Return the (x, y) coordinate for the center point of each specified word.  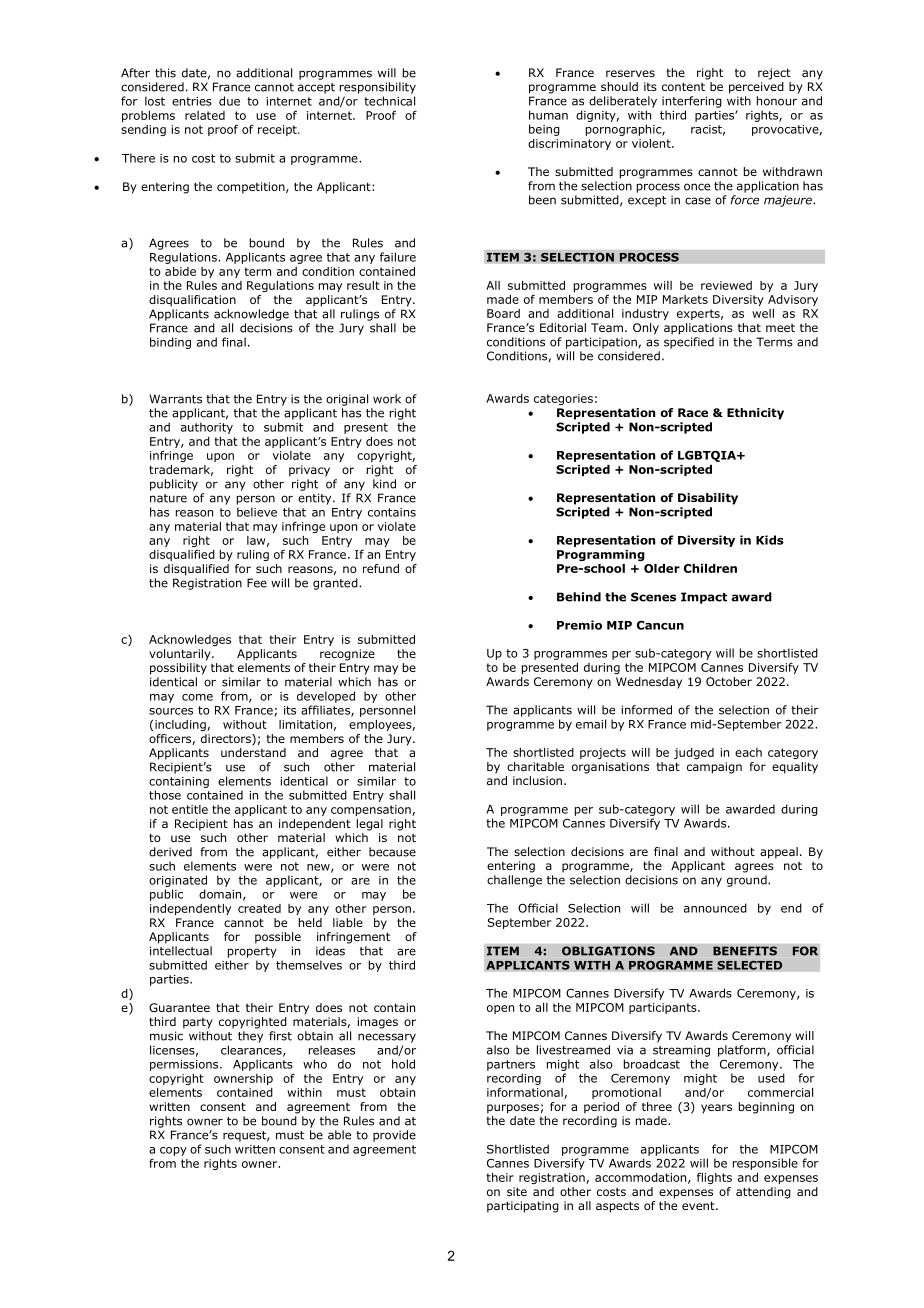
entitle (190, 809)
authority (207, 428)
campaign (714, 768)
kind (384, 484)
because (392, 852)
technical (389, 101)
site (517, 1191)
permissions (185, 1065)
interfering (692, 102)
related (205, 115)
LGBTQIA (708, 456)
